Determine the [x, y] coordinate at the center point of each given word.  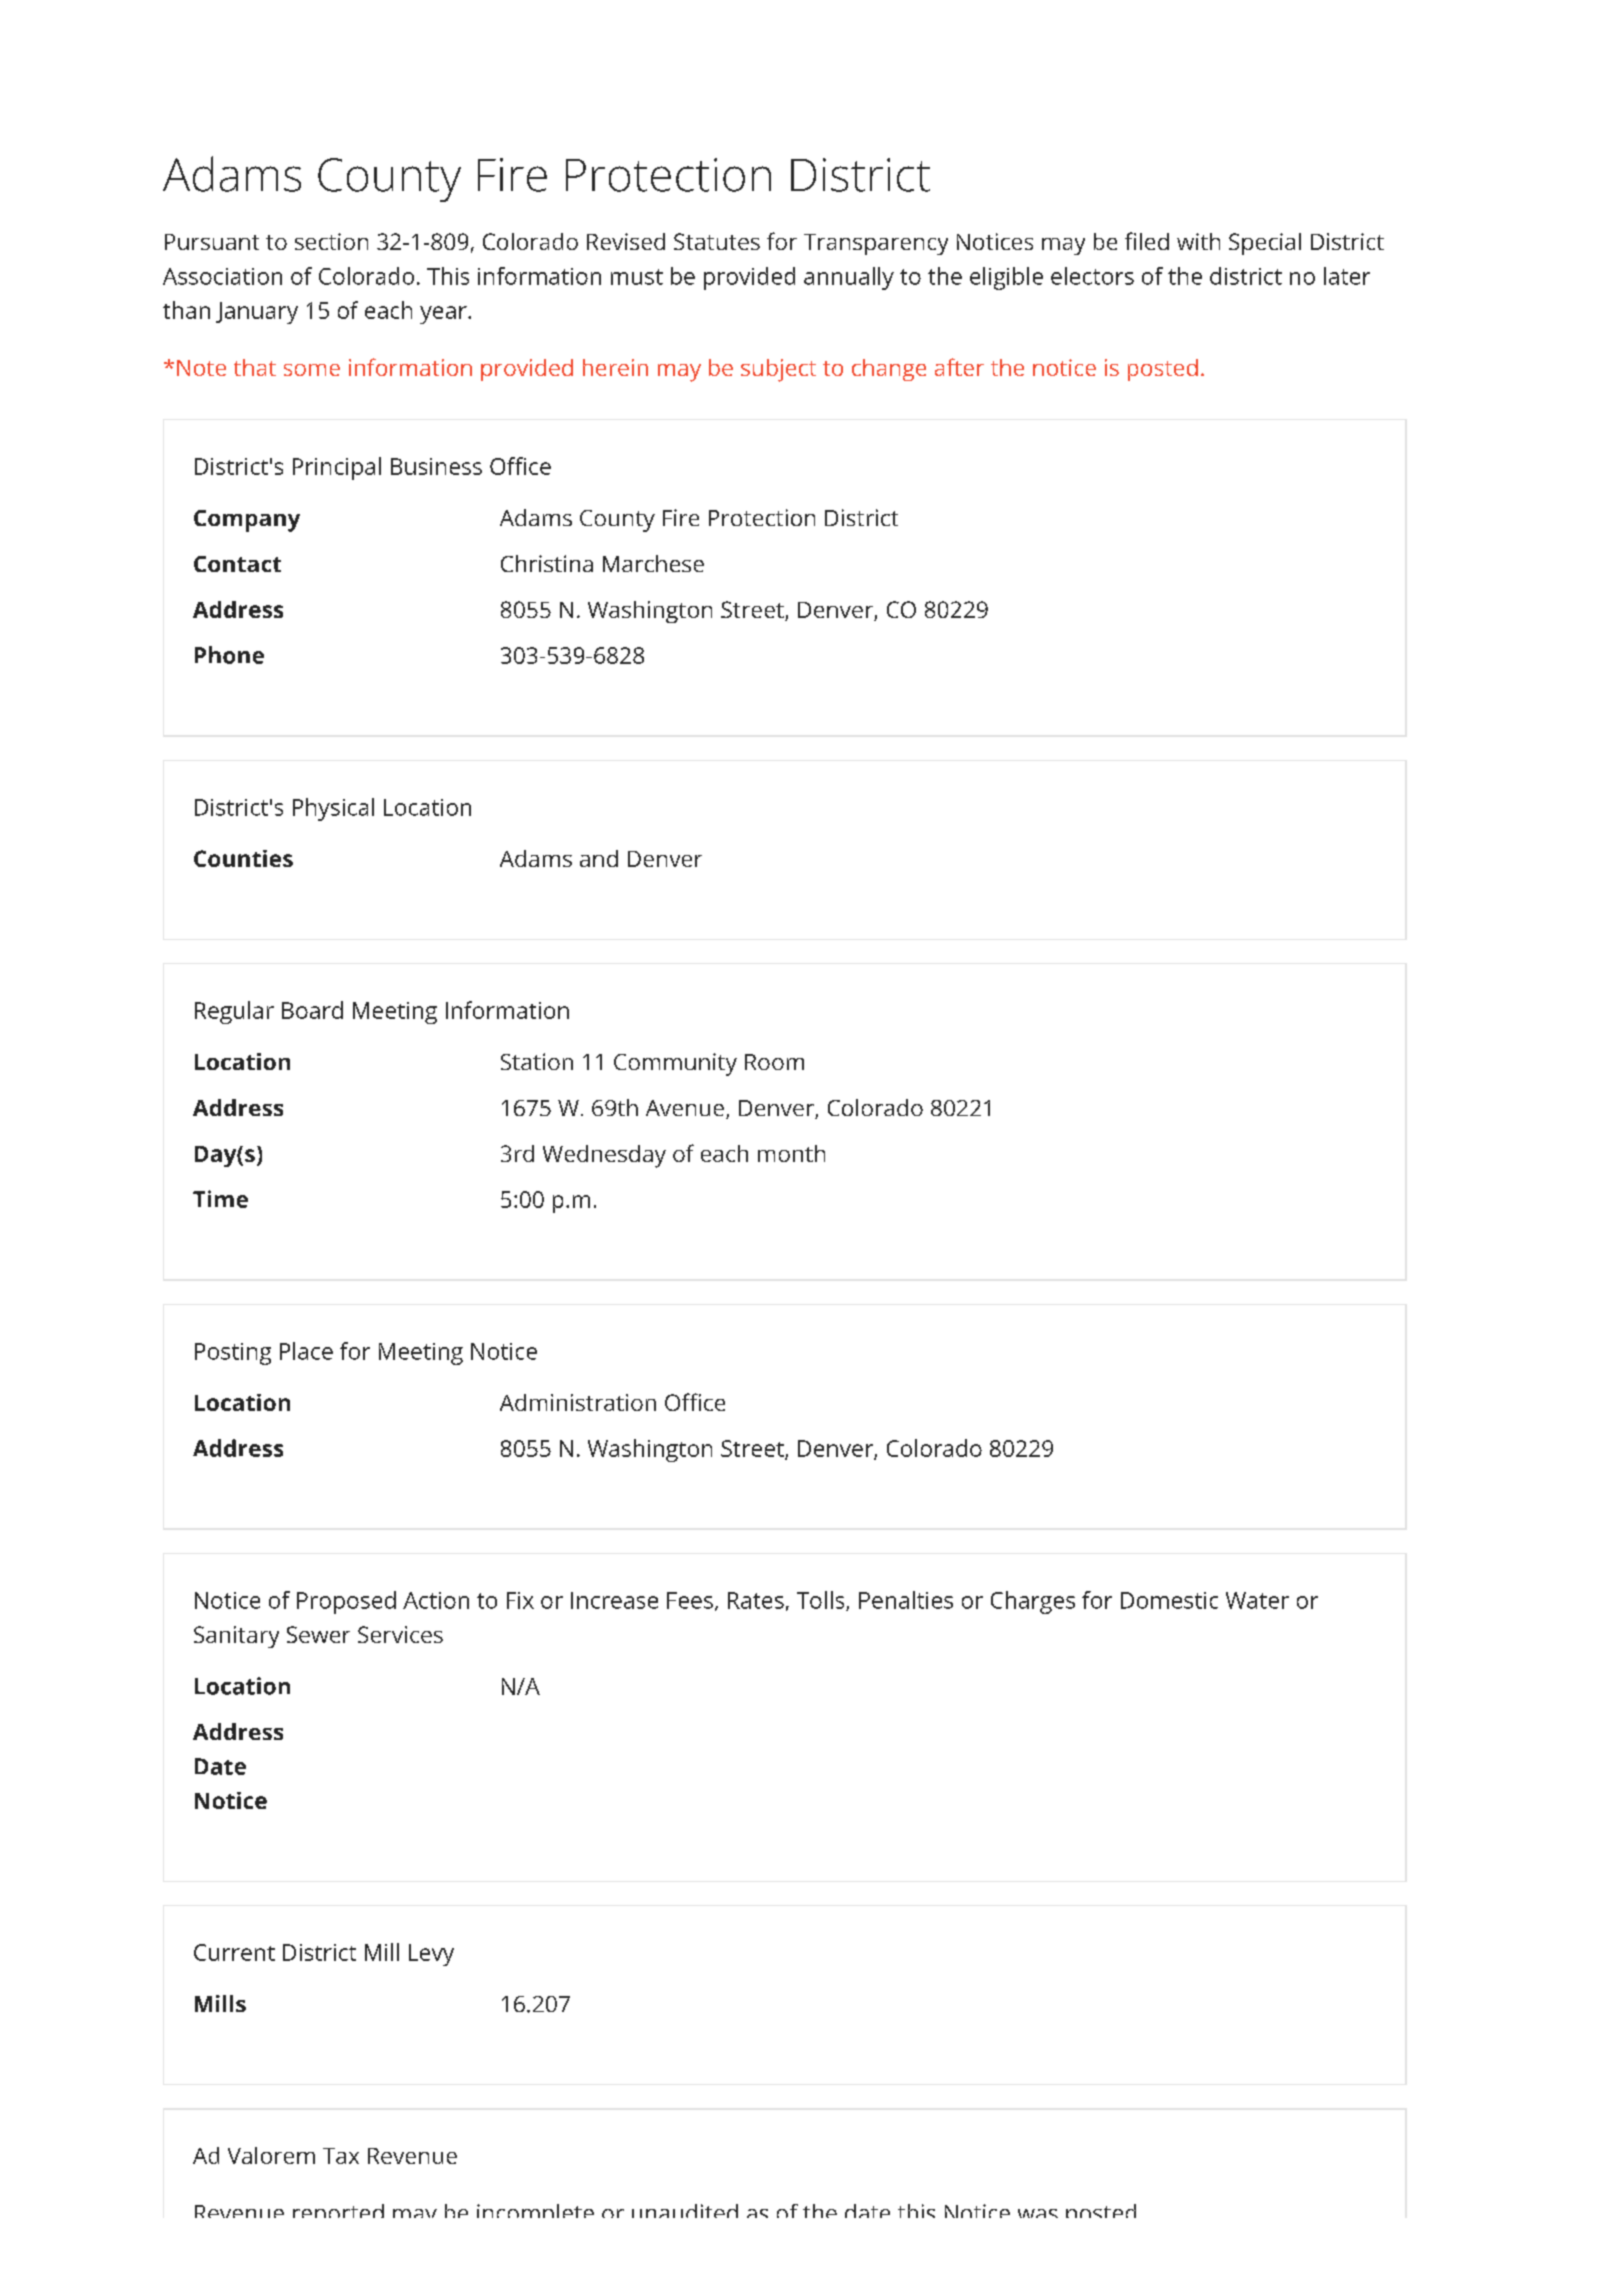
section [331, 241]
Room [774, 1062]
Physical [333, 809]
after [959, 367]
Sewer [318, 1634]
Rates [756, 1600]
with [1198, 241]
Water [1257, 1600]
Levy [431, 1955]
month [791, 1153]
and [599, 858]
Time [220, 1199]
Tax [341, 2156]
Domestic [1169, 1600]
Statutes [717, 241]
